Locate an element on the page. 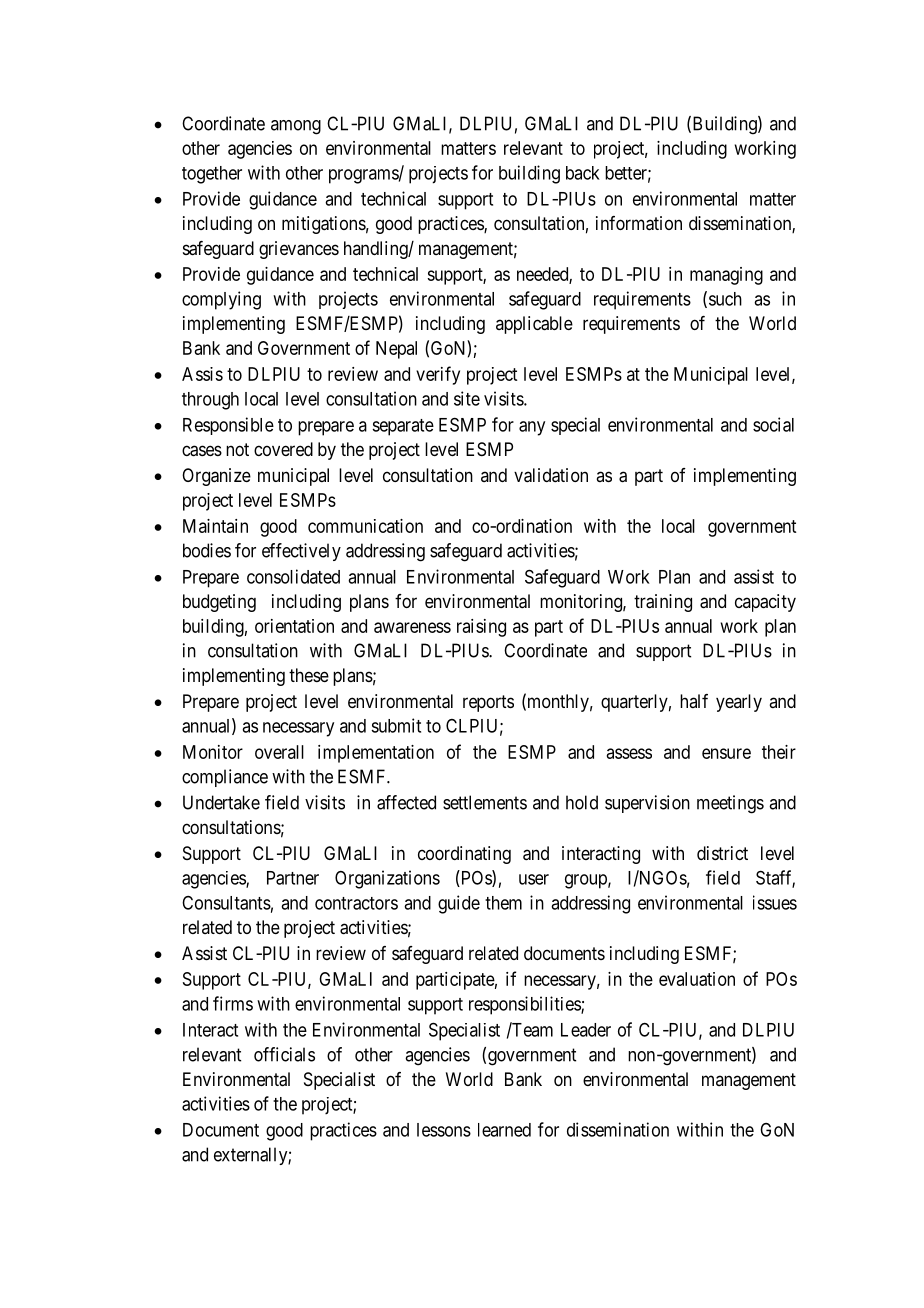 This page has height=1308, width=924. covered is located at coordinates (283, 449).
